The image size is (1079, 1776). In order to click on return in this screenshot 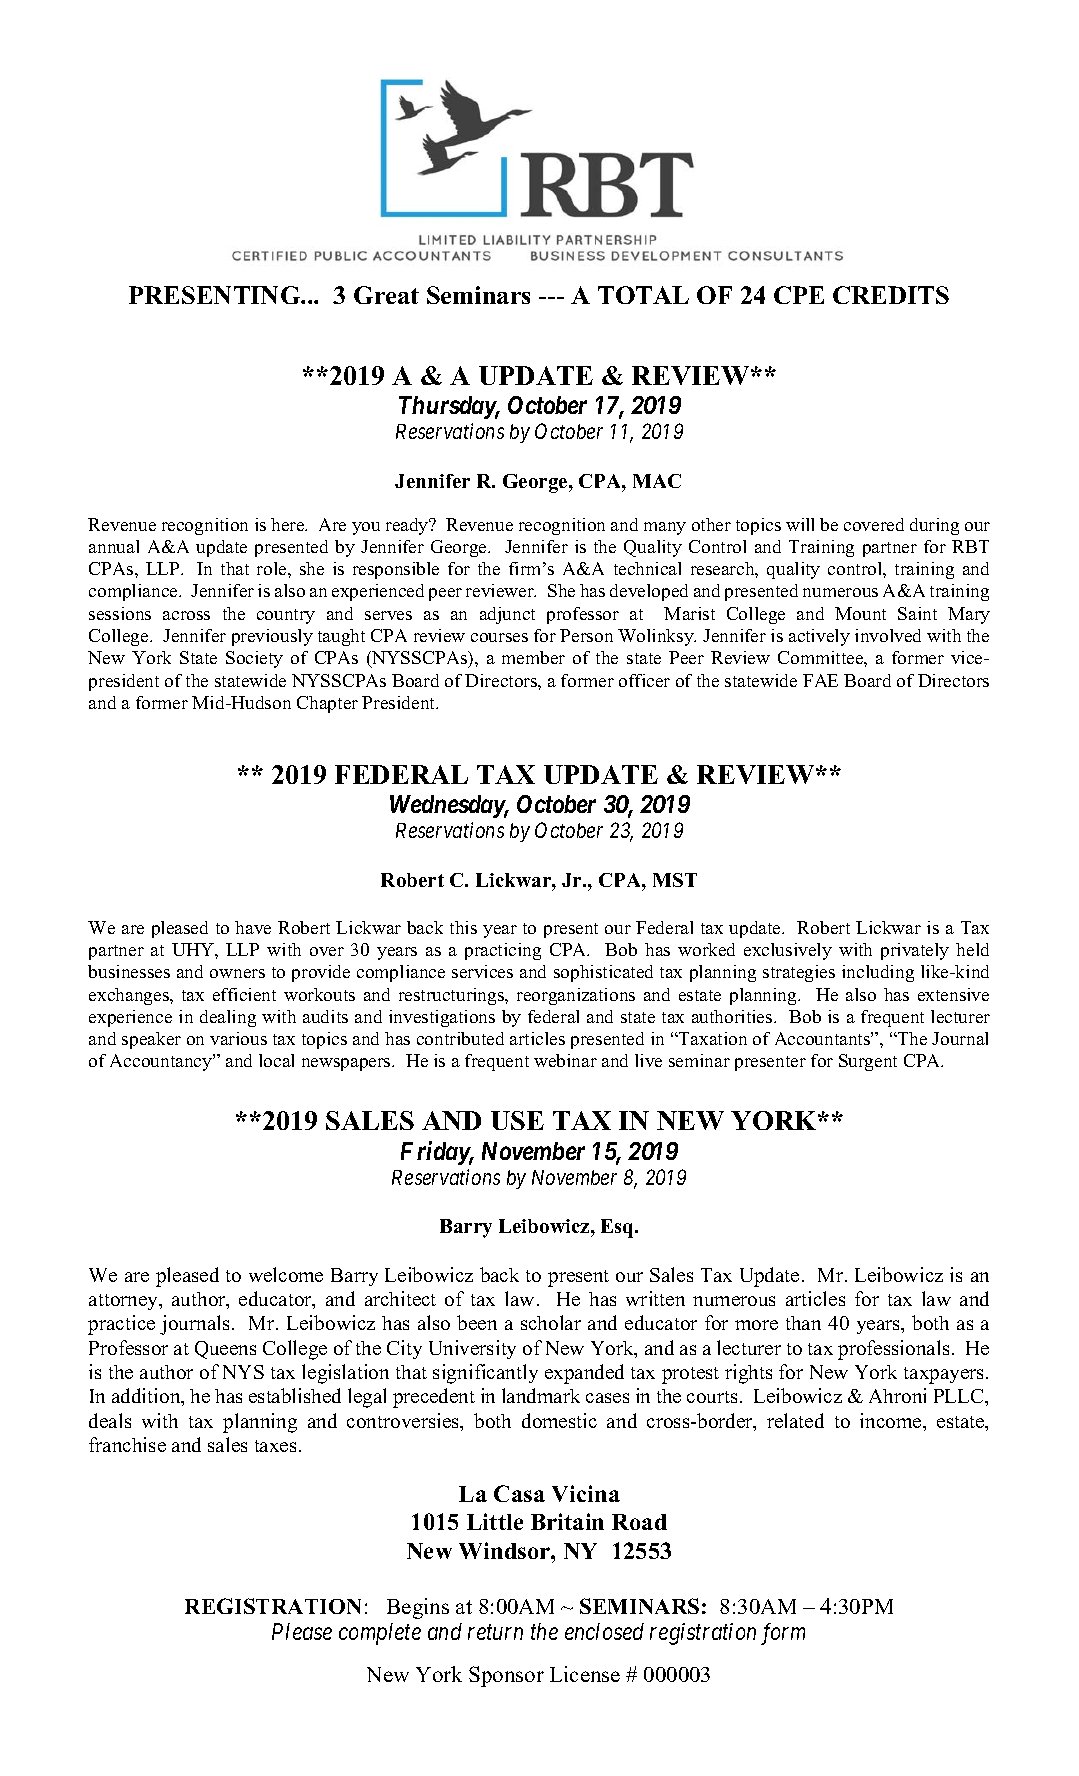, I will do `click(495, 1633)`.
